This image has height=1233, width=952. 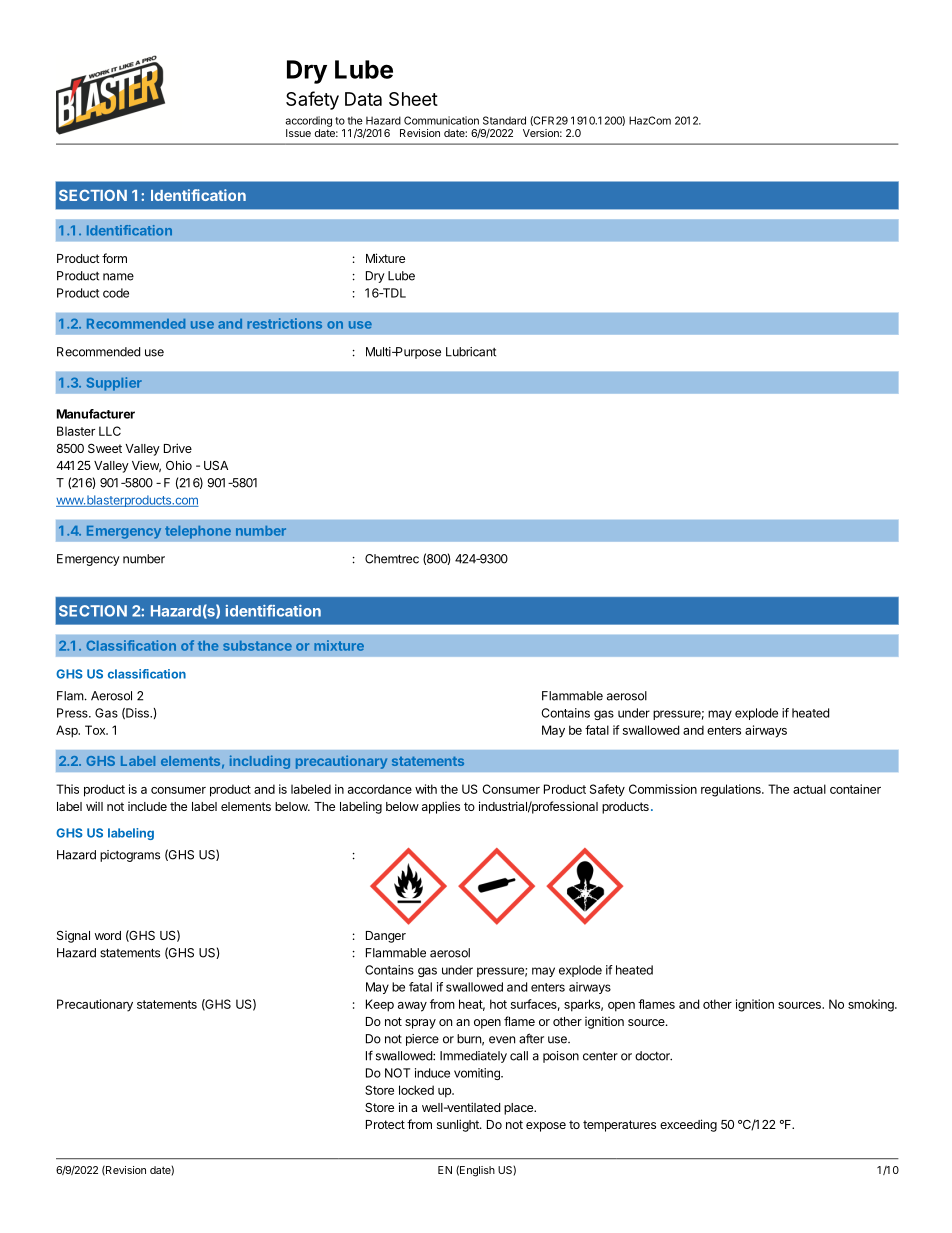 I want to click on Protect, so click(x=385, y=1124).
